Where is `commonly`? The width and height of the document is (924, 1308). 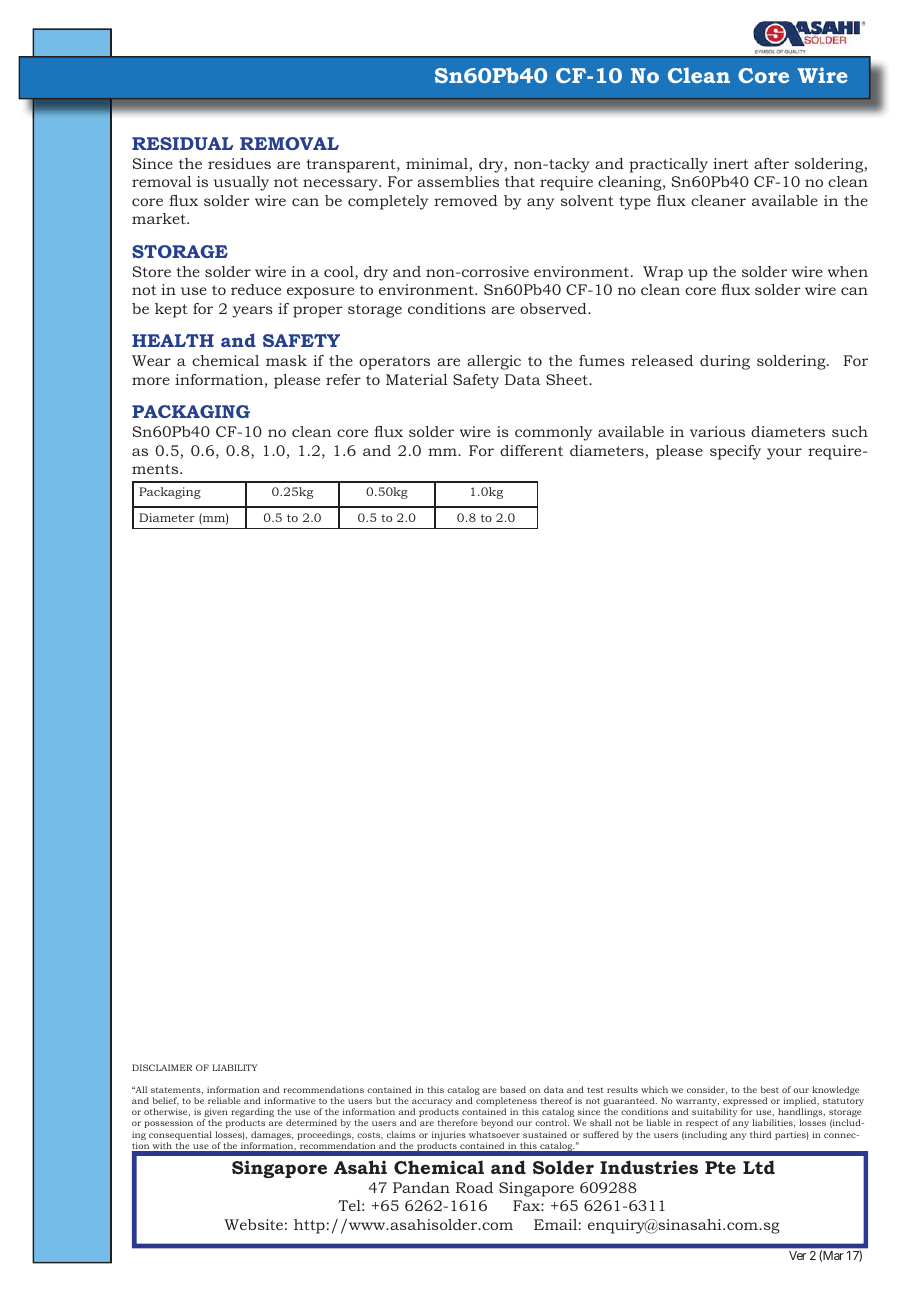 commonly is located at coordinates (553, 433).
